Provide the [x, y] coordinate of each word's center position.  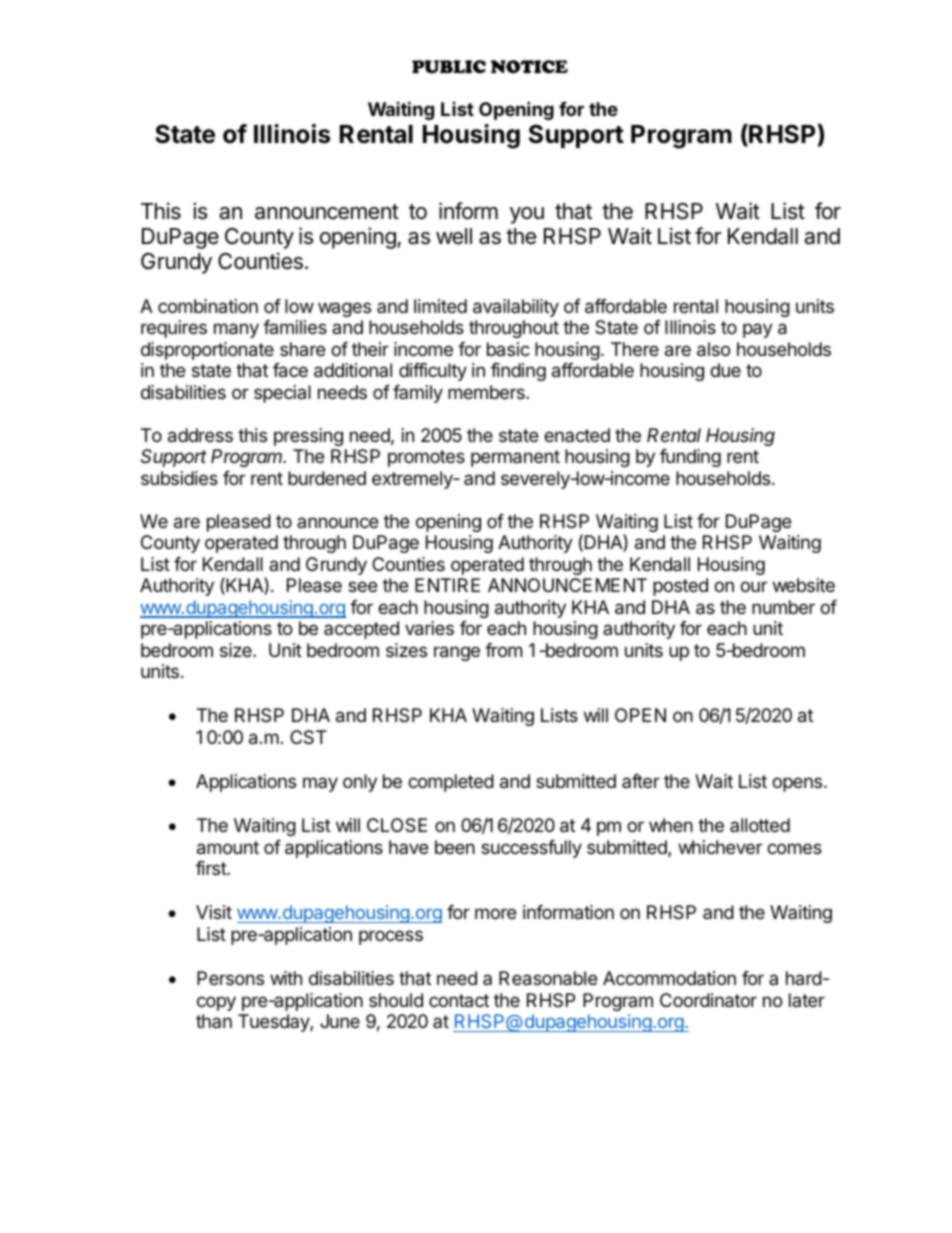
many [236, 330]
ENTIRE [447, 585]
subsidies [179, 478]
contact [459, 1000]
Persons [230, 978]
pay [758, 330]
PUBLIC [449, 67]
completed [451, 783]
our [753, 586]
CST [308, 737]
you [527, 215]
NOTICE [529, 67]
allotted [760, 825]
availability [516, 308]
